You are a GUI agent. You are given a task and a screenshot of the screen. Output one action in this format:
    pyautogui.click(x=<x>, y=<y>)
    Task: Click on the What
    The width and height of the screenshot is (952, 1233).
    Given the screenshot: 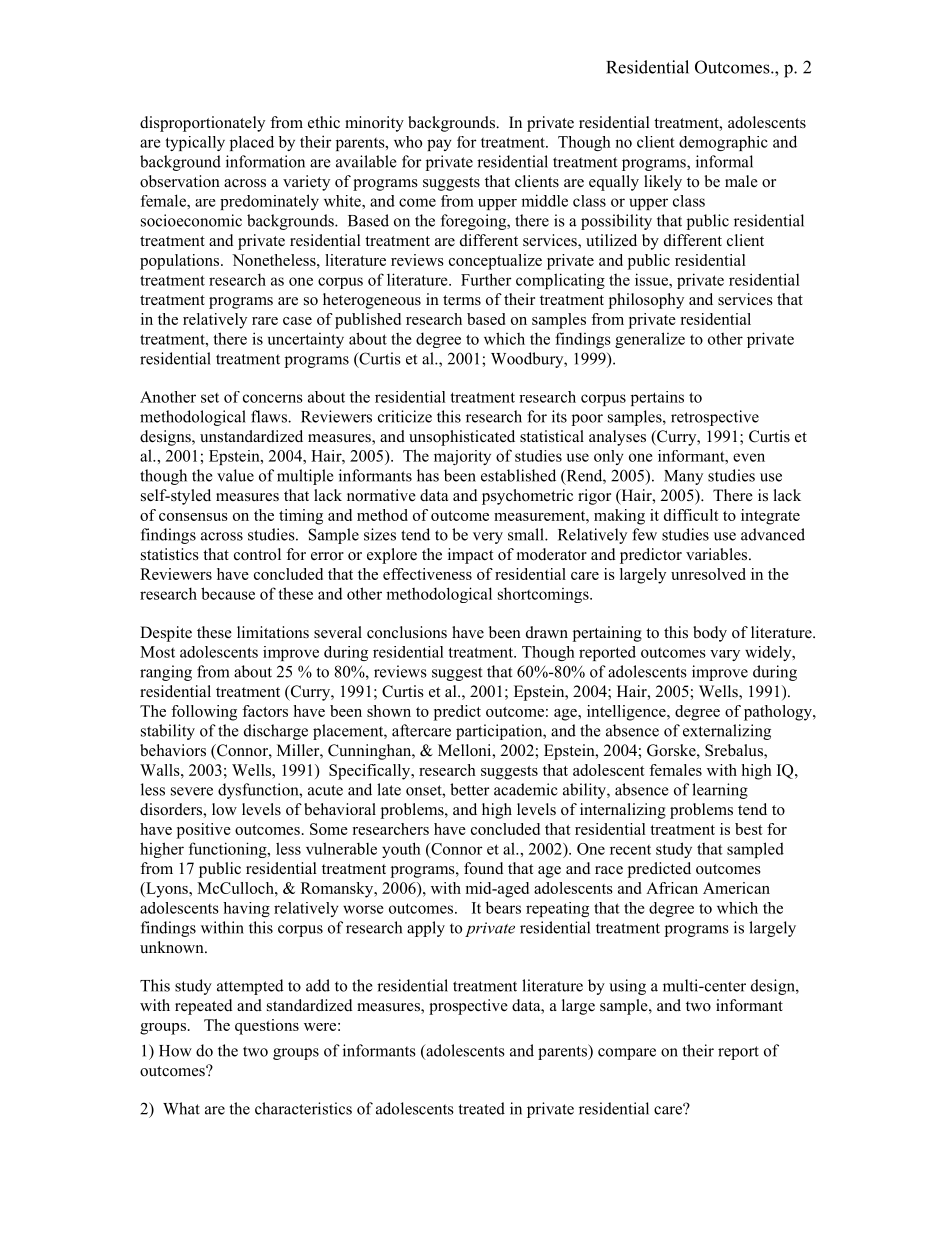 What is the action you would take?
    pyautogui.click(x=181, y=1108)
